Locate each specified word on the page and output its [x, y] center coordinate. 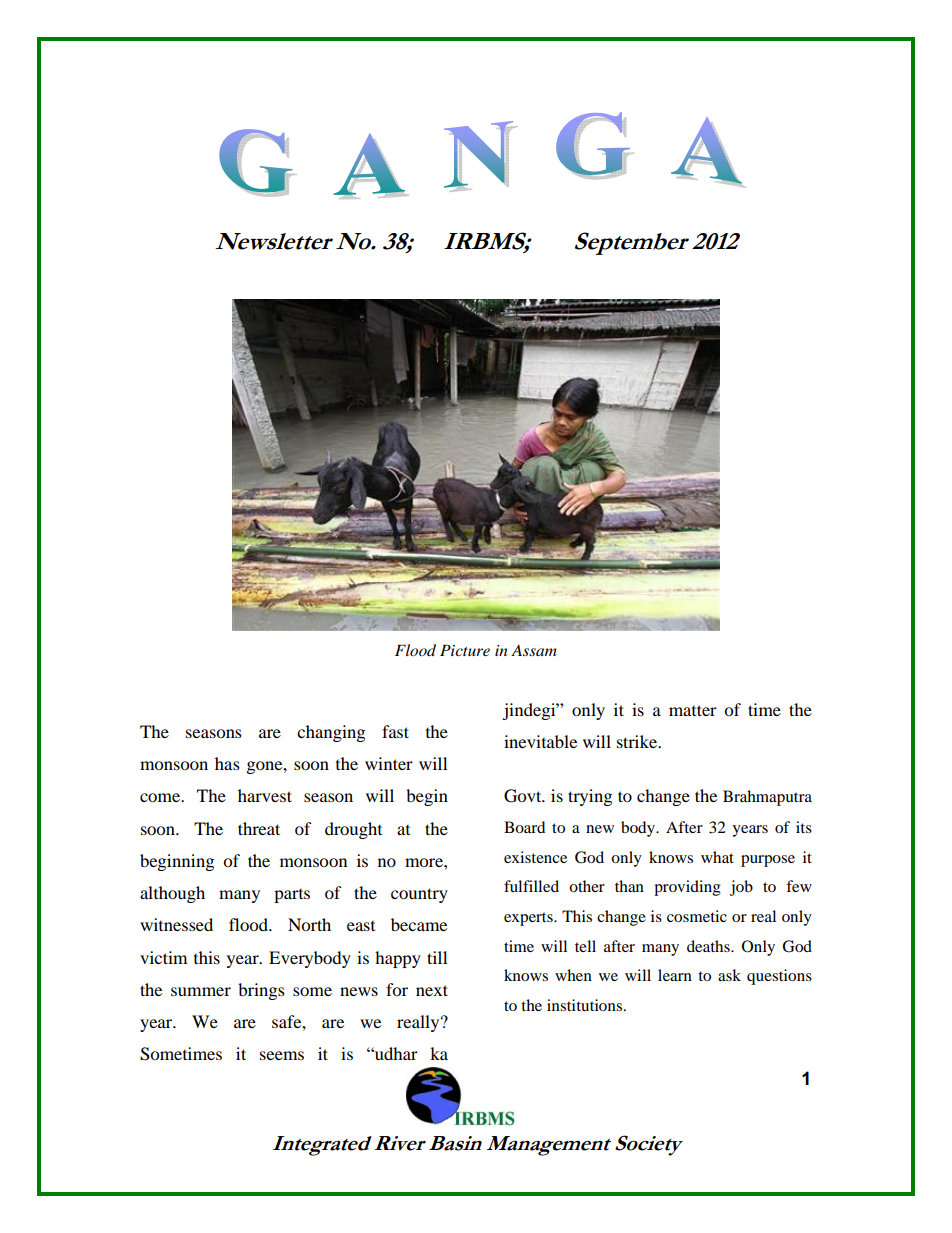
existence [535, 857]
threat [259, 828]
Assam [534, 650]
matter [693, 710]
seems [282, 1055]
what [717, 857]
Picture [465, 650]
